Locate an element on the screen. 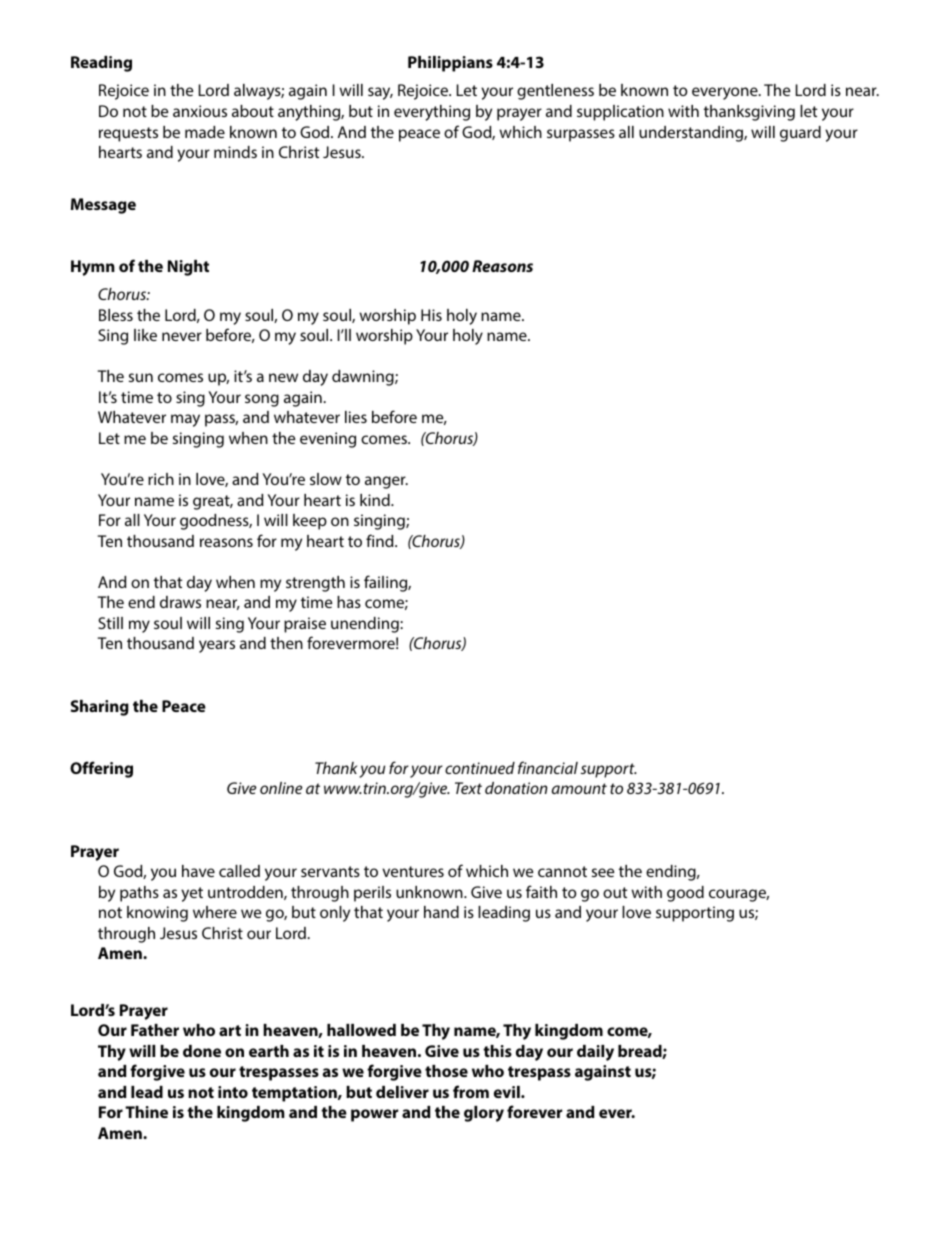 This screenshot has height=1233, width=952. supplication is located at coordinates (620, 113).
